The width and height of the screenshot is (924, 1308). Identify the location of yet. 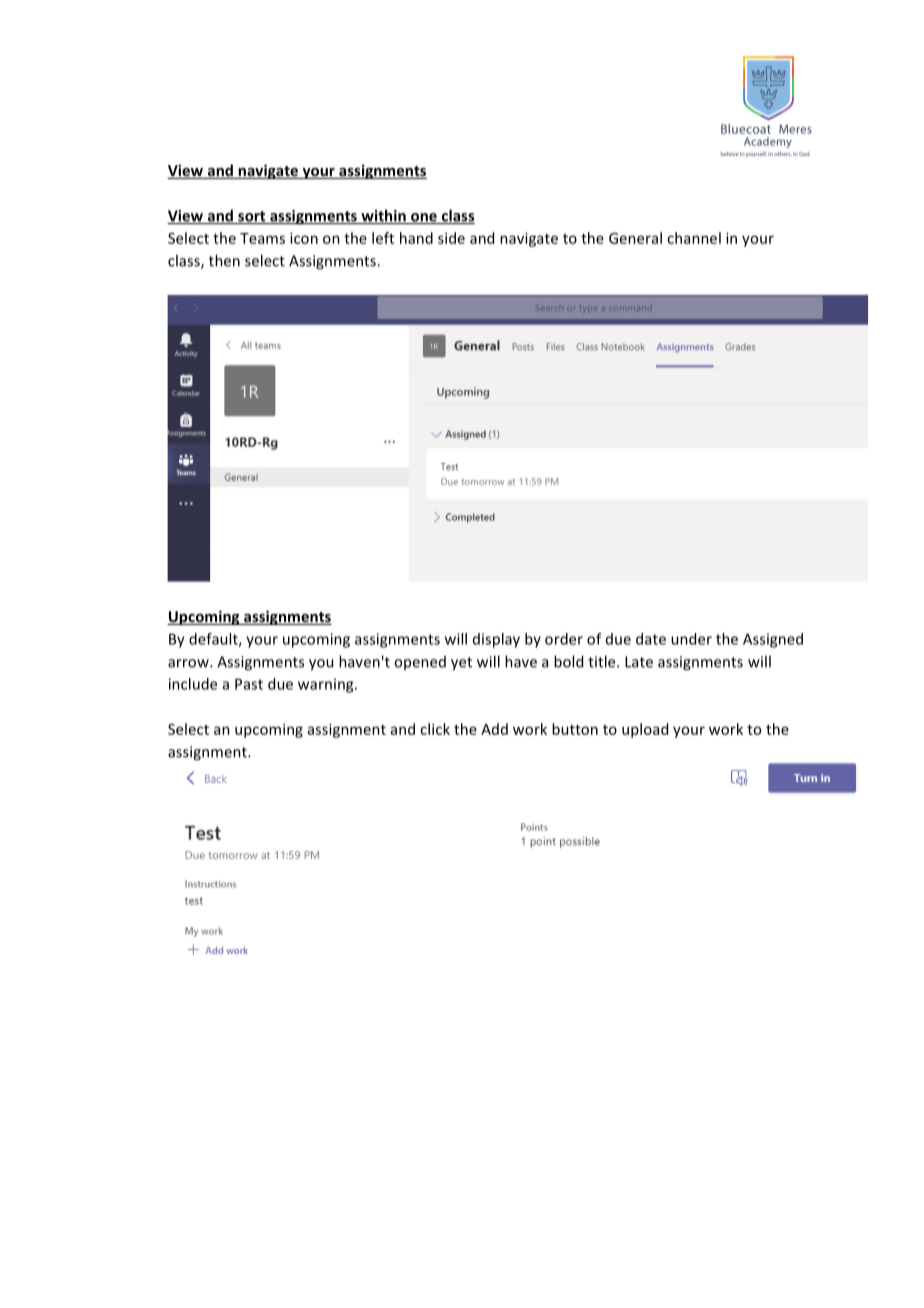
(461, 664).
